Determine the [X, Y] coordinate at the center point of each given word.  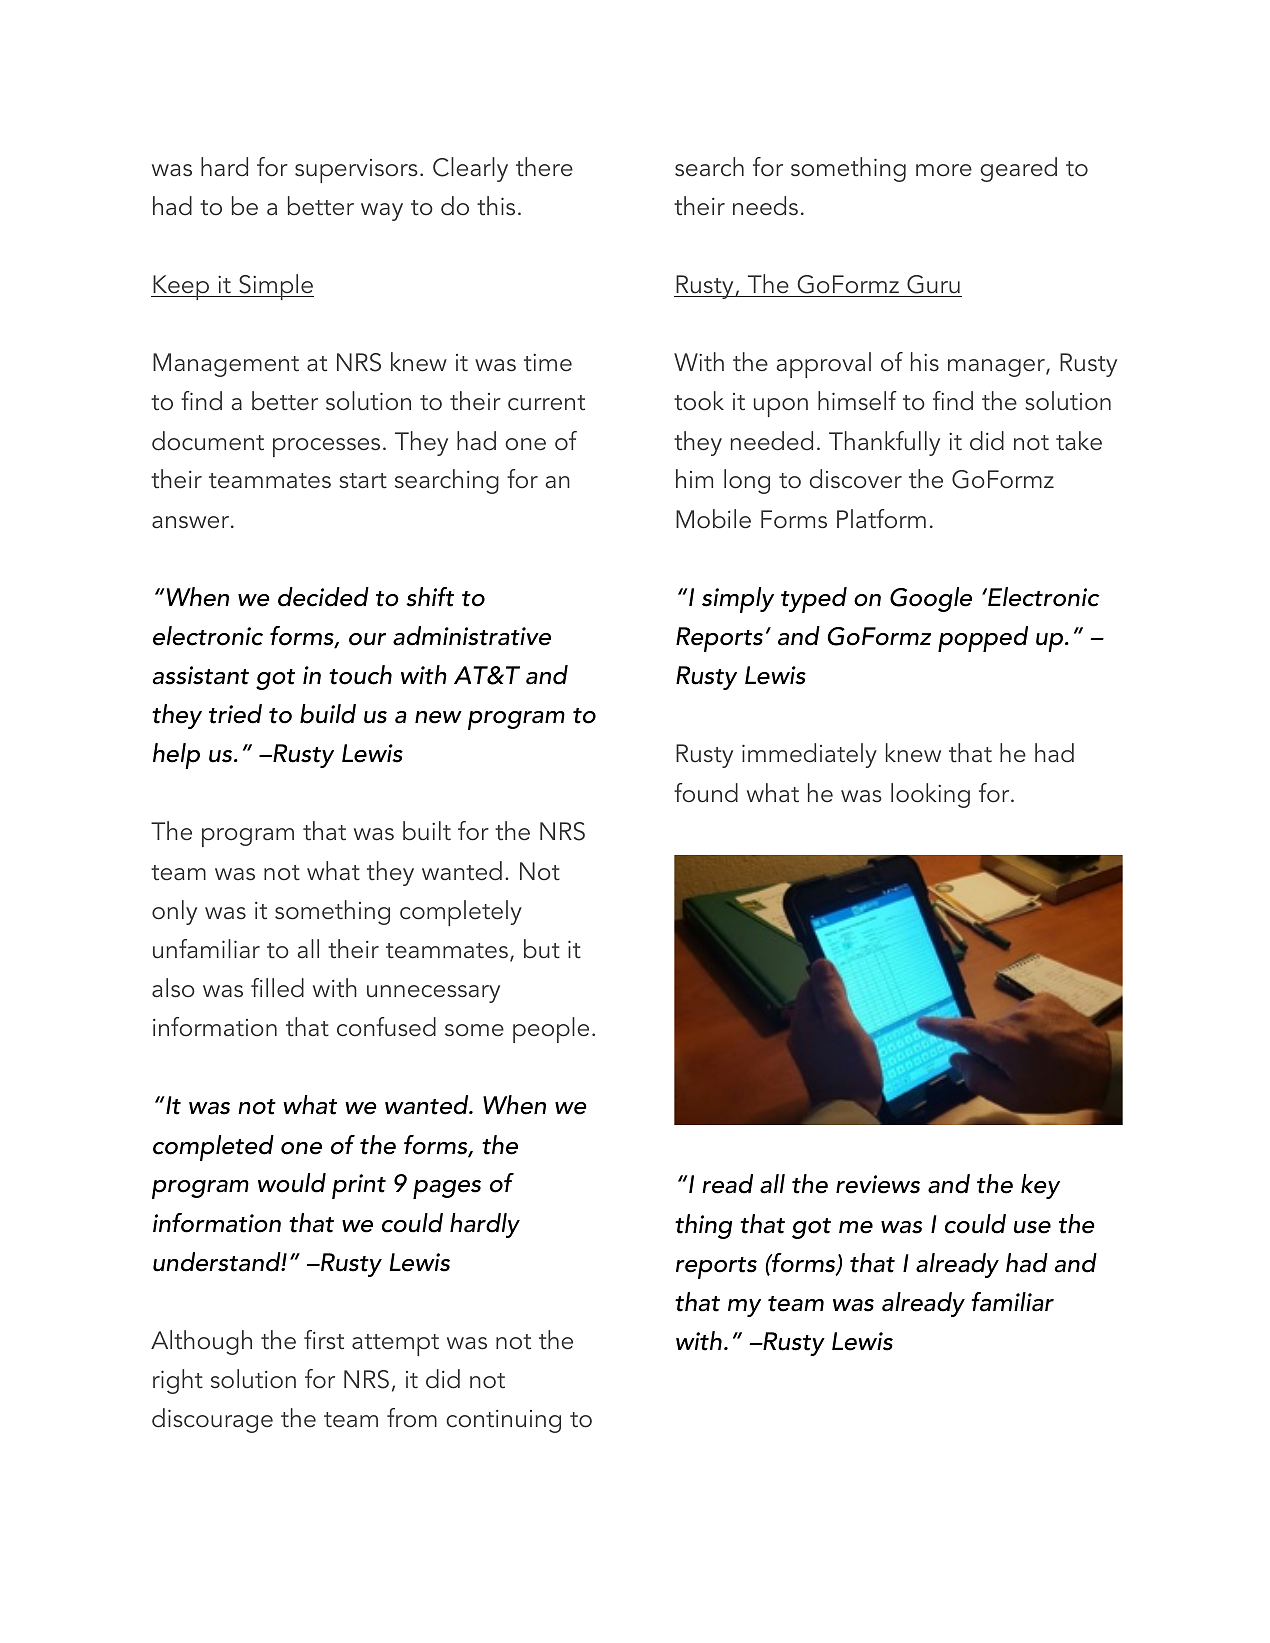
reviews [878, 1184]
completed [213, 1148]
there [544, 167]
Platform [881, 519]
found [706, 793]
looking [930, 795]
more [944, 170]
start [363, 481]
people [551, 1030]
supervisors [356, 171]
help [176, 756]
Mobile [713, 519]
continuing [503, 1421]
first [324, 1340]
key [1040, 1186]
